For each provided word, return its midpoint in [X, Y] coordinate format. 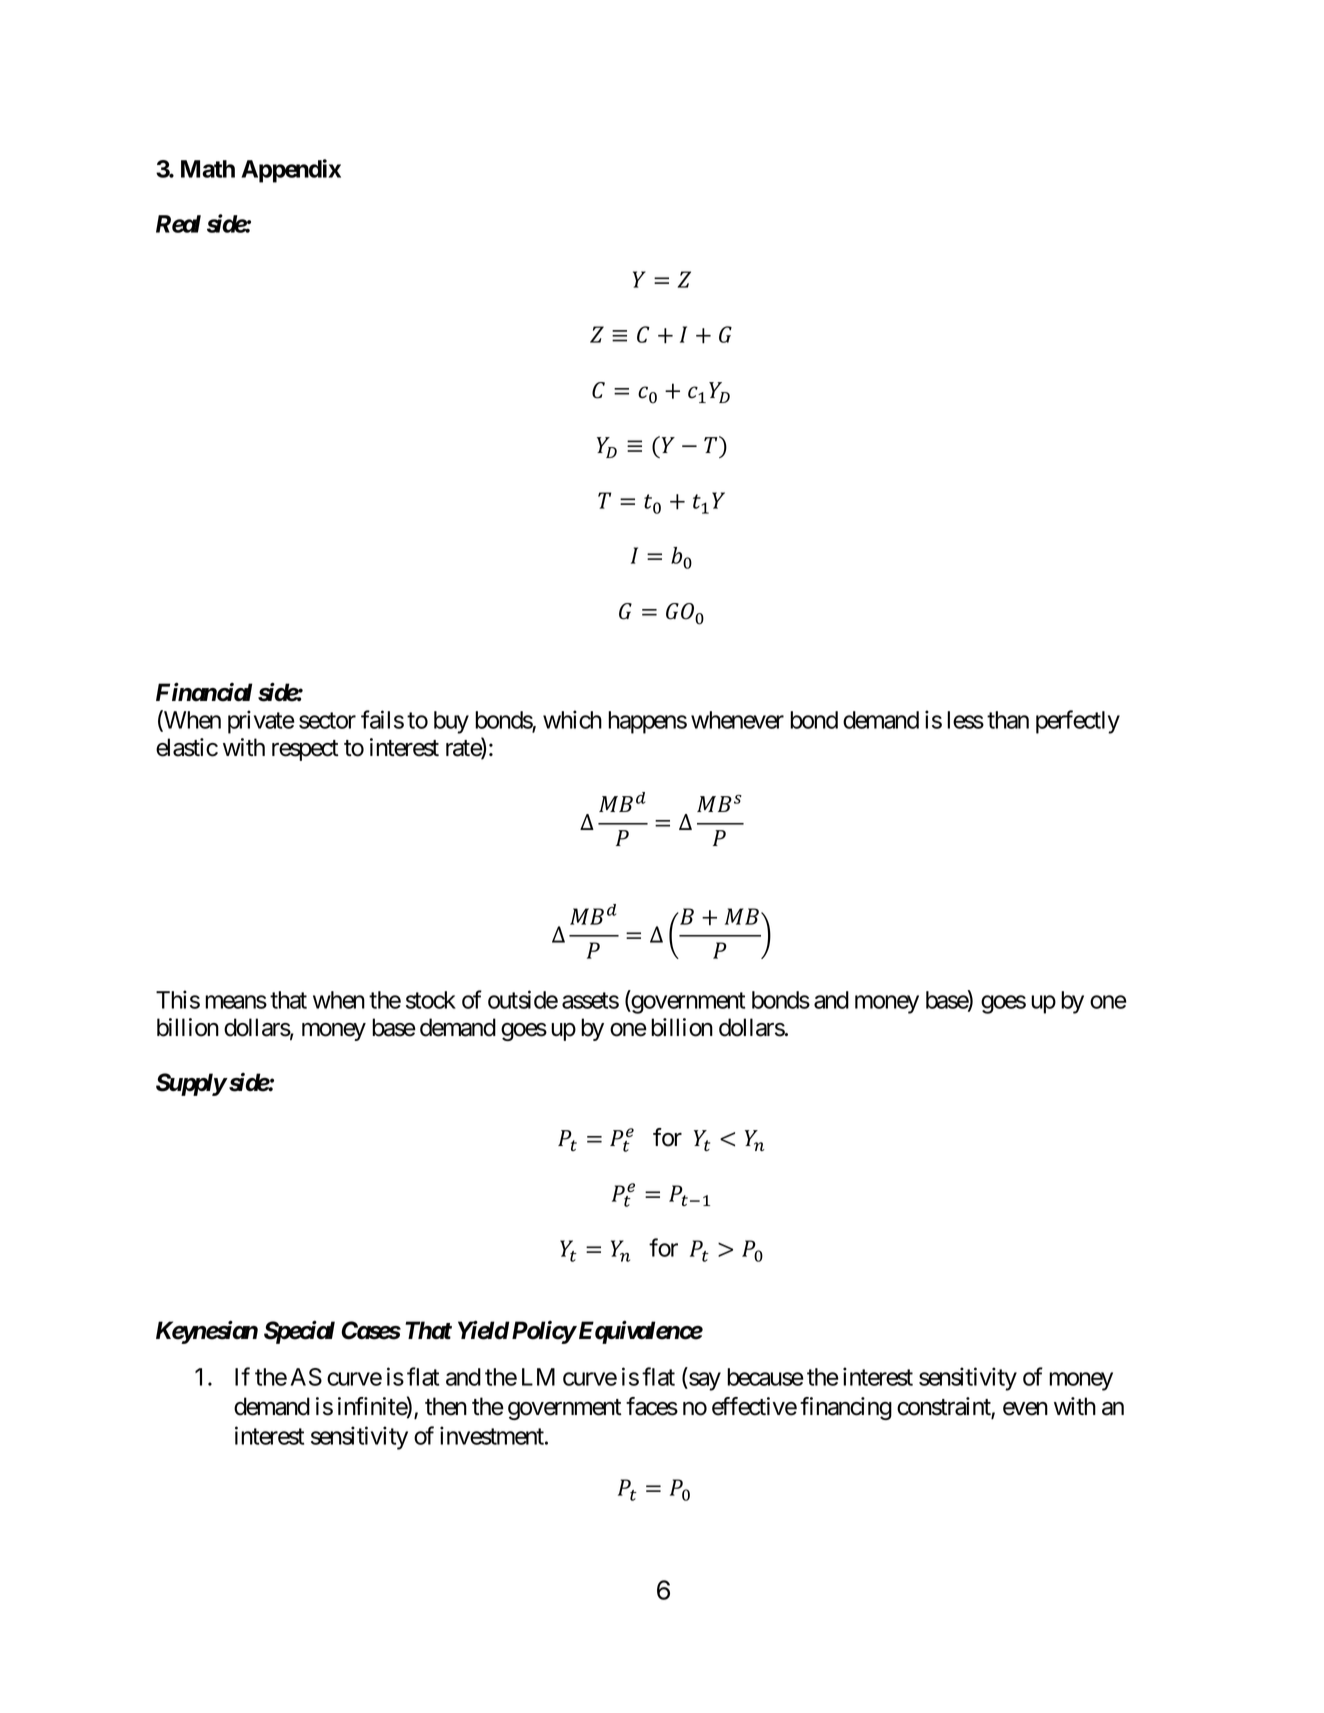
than [1008, 720]
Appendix [291, 171]
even [1025, 1409]
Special [299, 1332]
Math [208, 169]
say [704, 1381]
